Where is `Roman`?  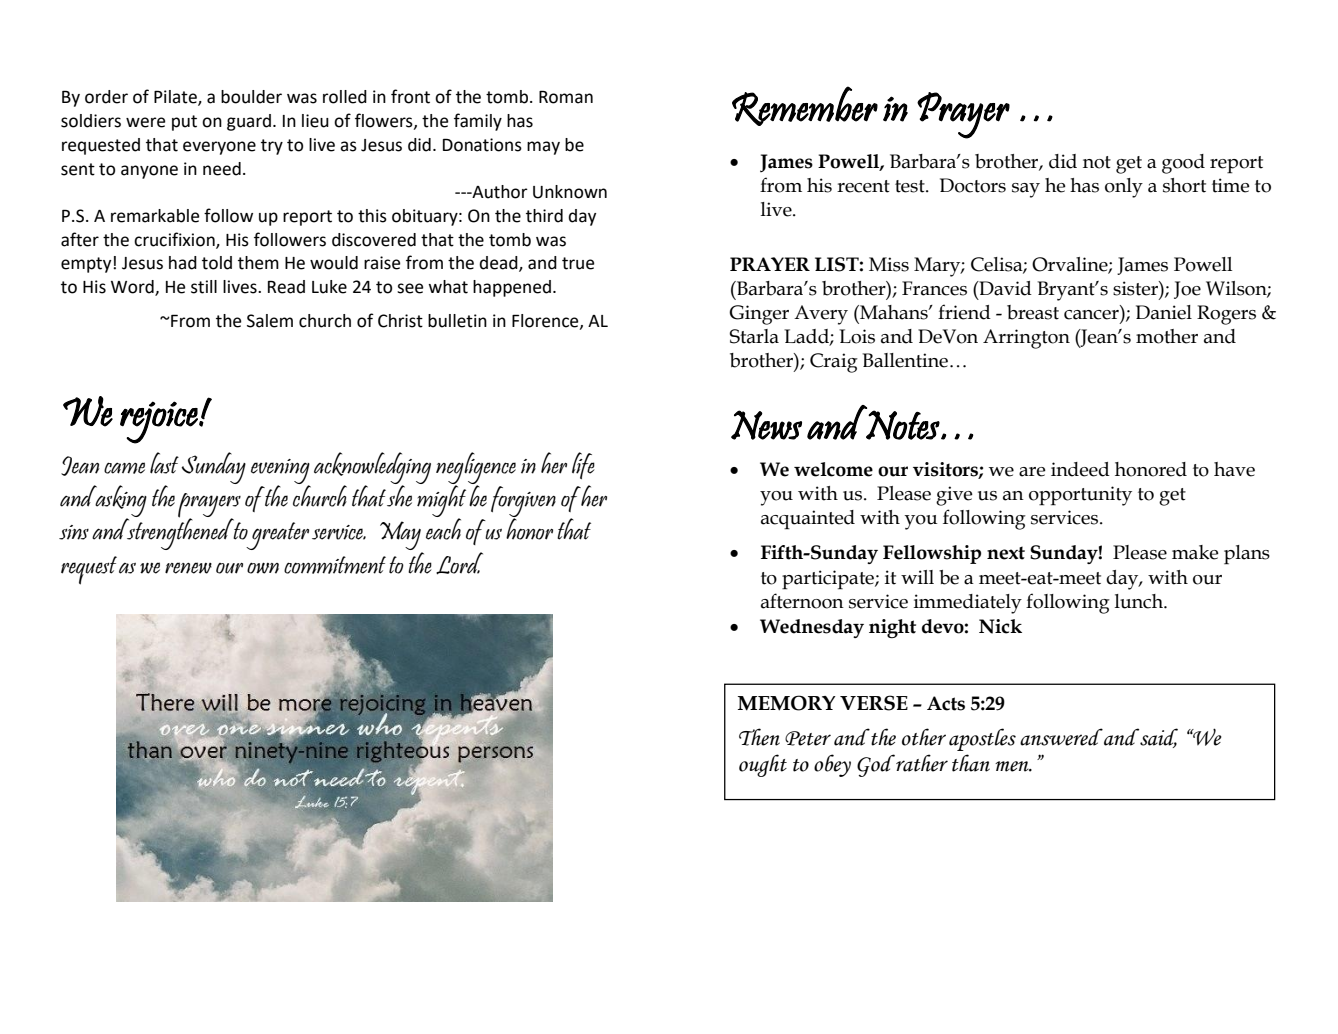 Roman is located at coordinates (566, 97).
